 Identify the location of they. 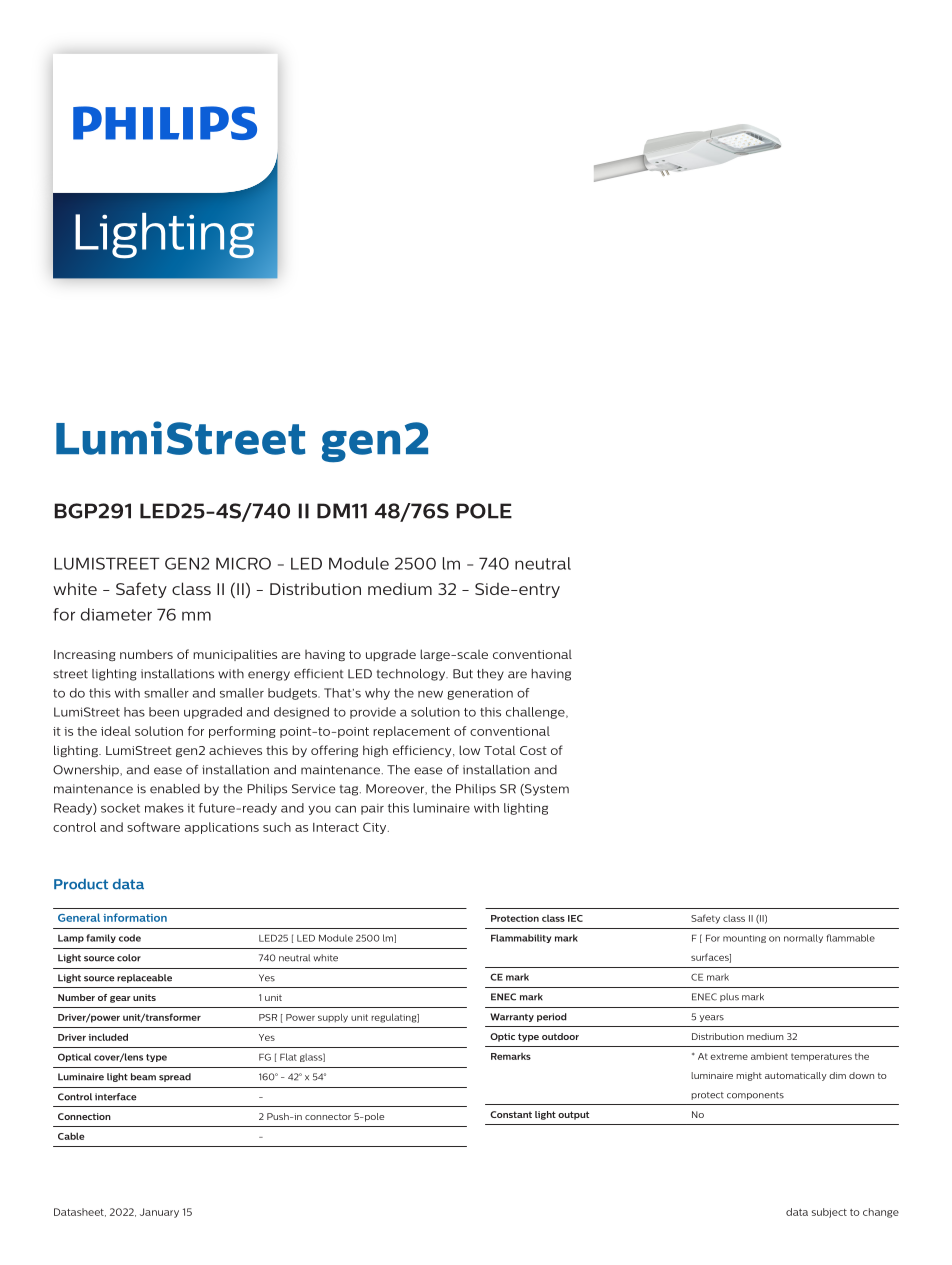
(490, 675).
